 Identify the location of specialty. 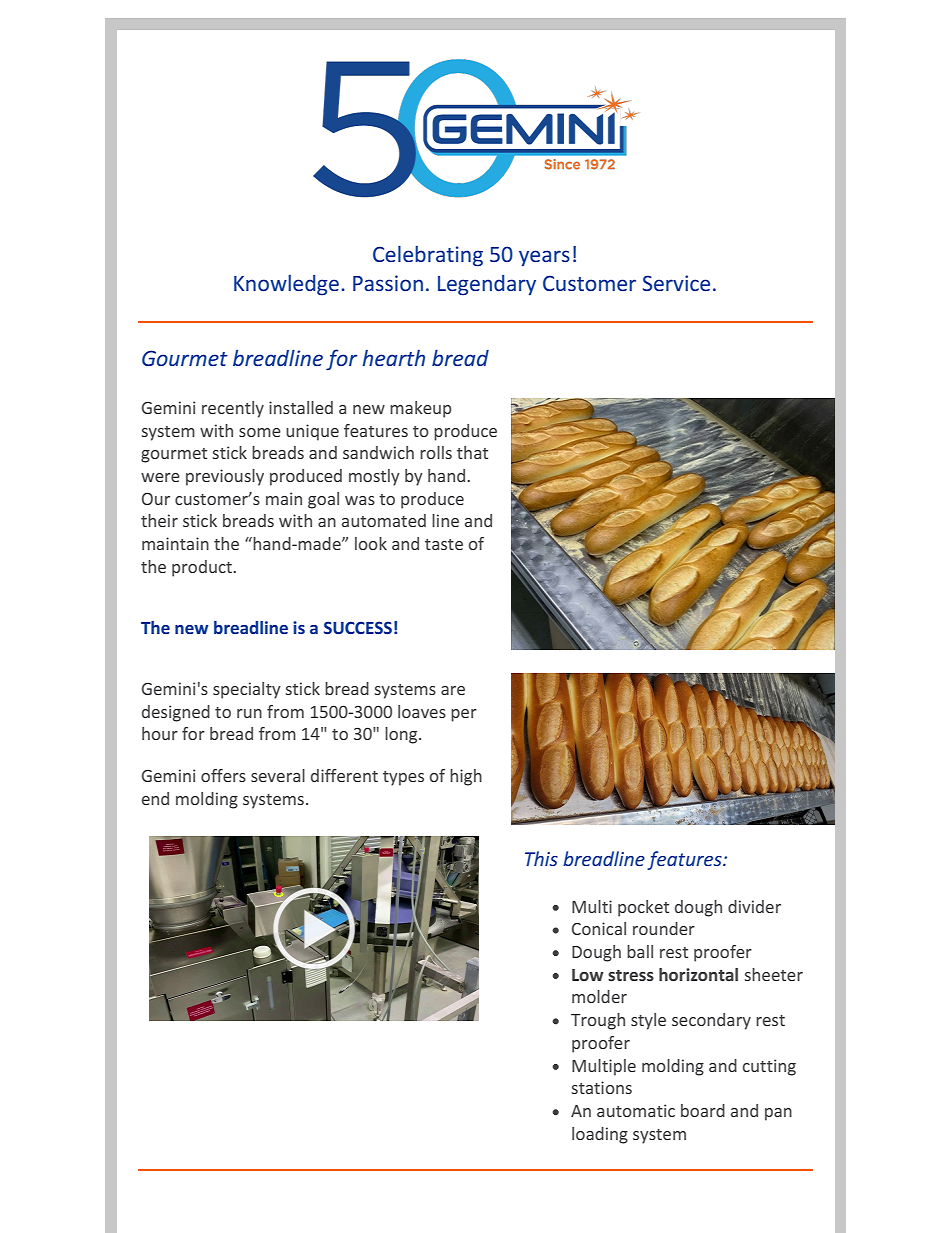
(247, 690).
